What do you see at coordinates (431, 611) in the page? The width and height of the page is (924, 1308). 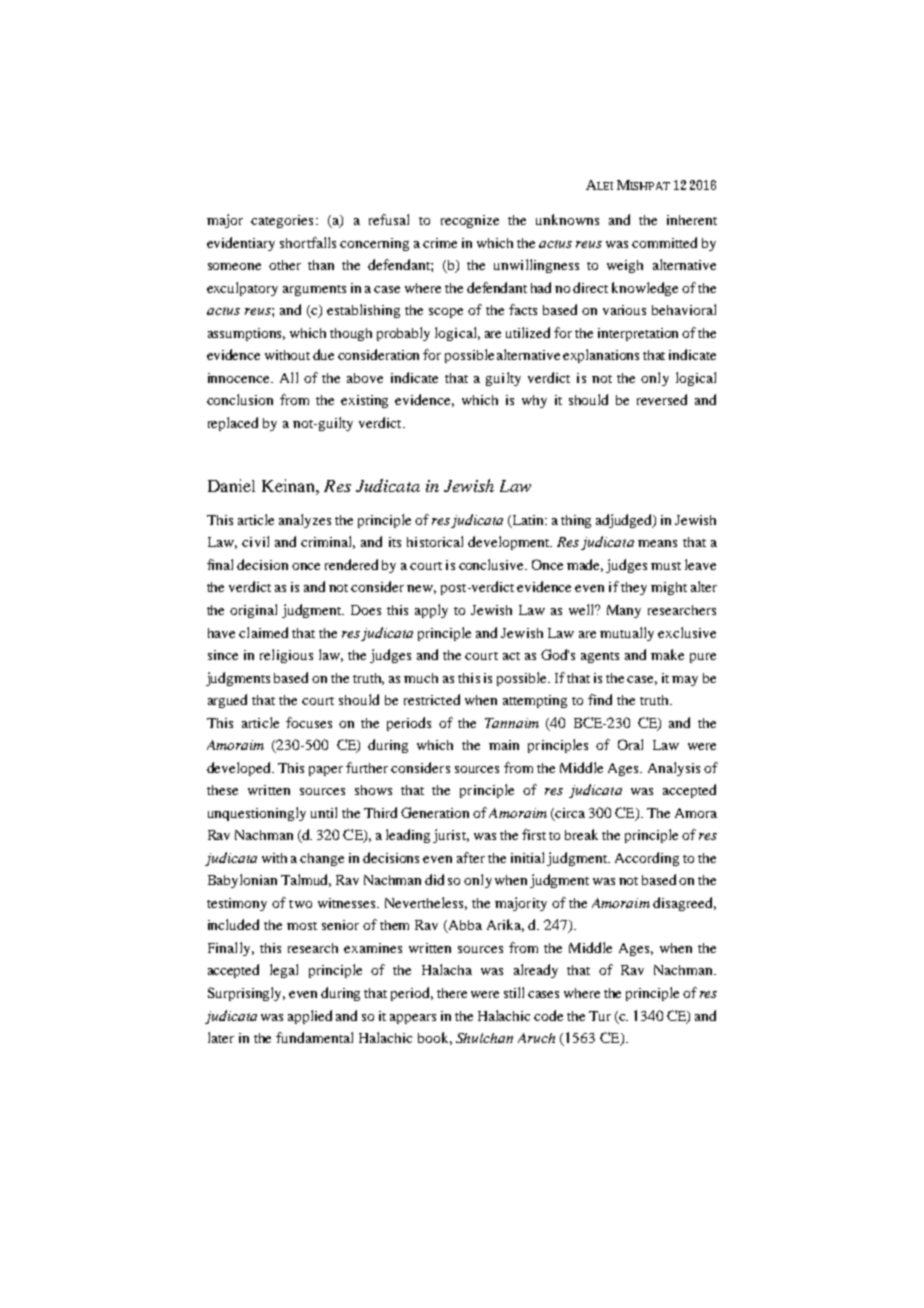 I see `apply` at bounding box center [431, 611].
